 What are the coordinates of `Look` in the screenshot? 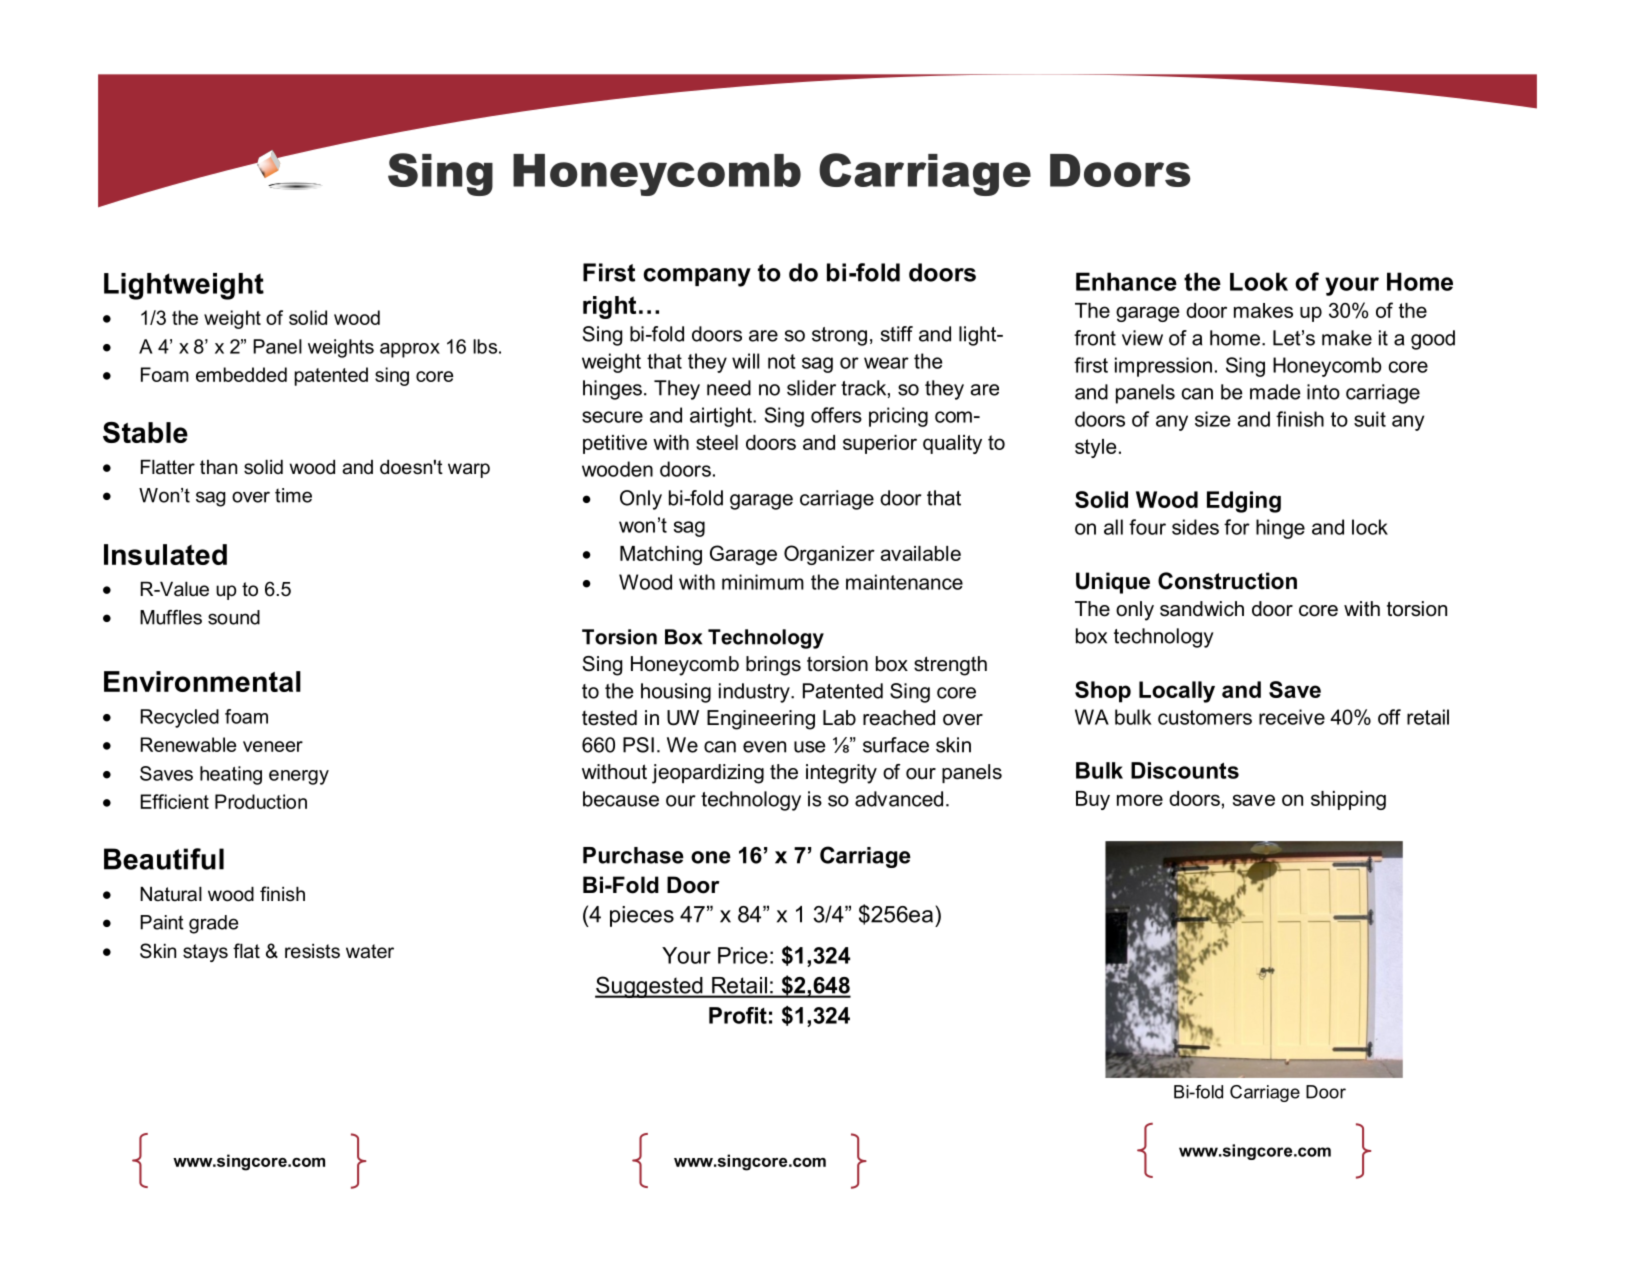 It's located at (1259, 281).
